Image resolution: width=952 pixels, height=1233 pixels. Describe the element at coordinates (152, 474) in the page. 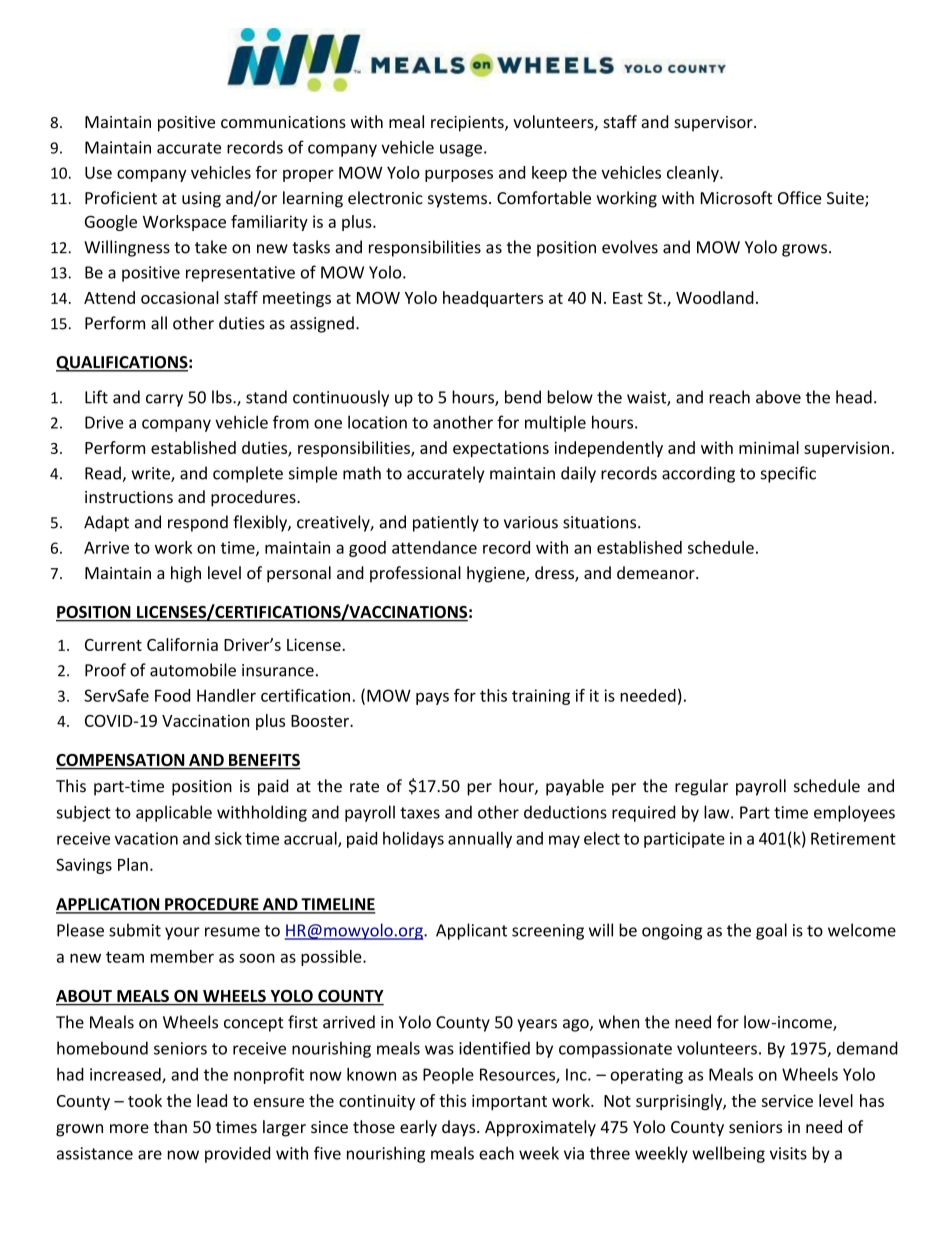

I see `write` at that location.
